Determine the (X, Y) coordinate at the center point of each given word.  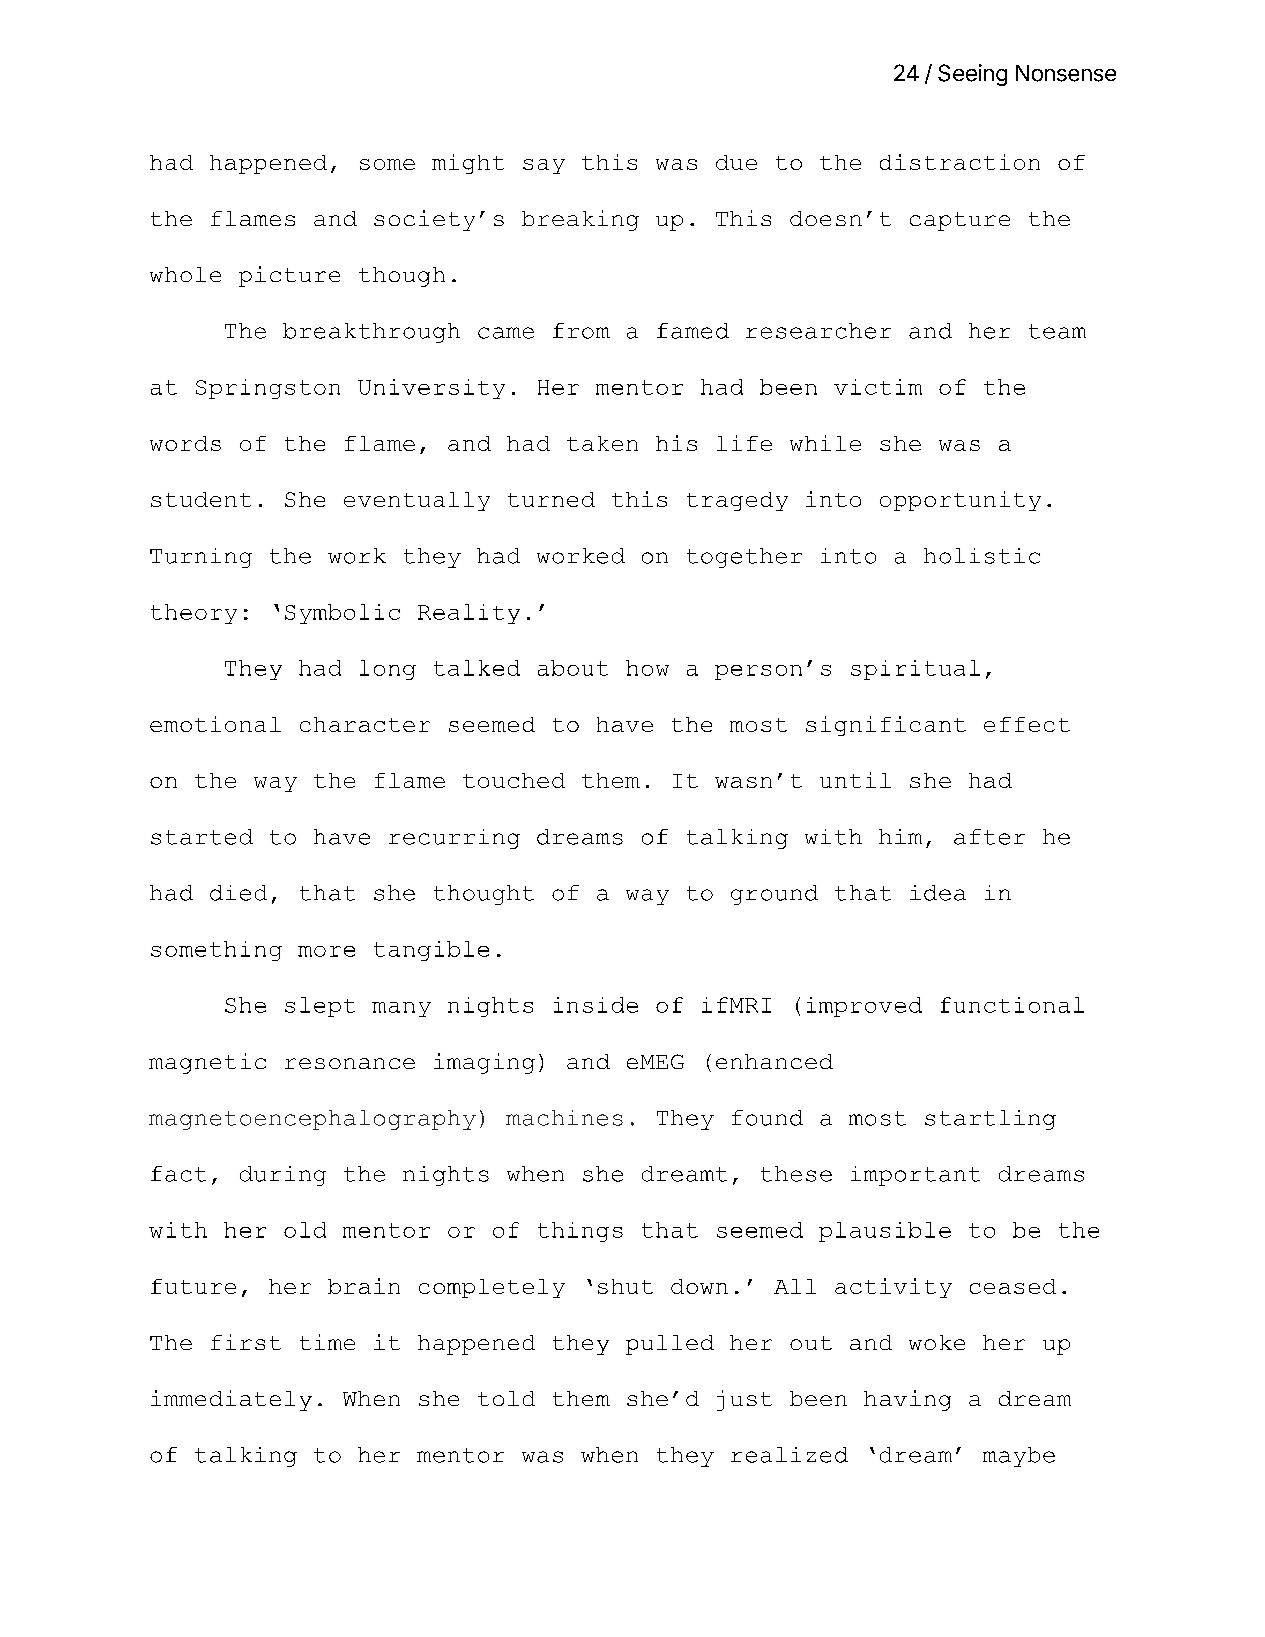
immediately (231, 1400)
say (544, 166)
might (468, 164)
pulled (670, 1345)
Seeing (972, 75)
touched (514, 780)
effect (1027, 724)
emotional (215, 724)
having (907, 1400)
